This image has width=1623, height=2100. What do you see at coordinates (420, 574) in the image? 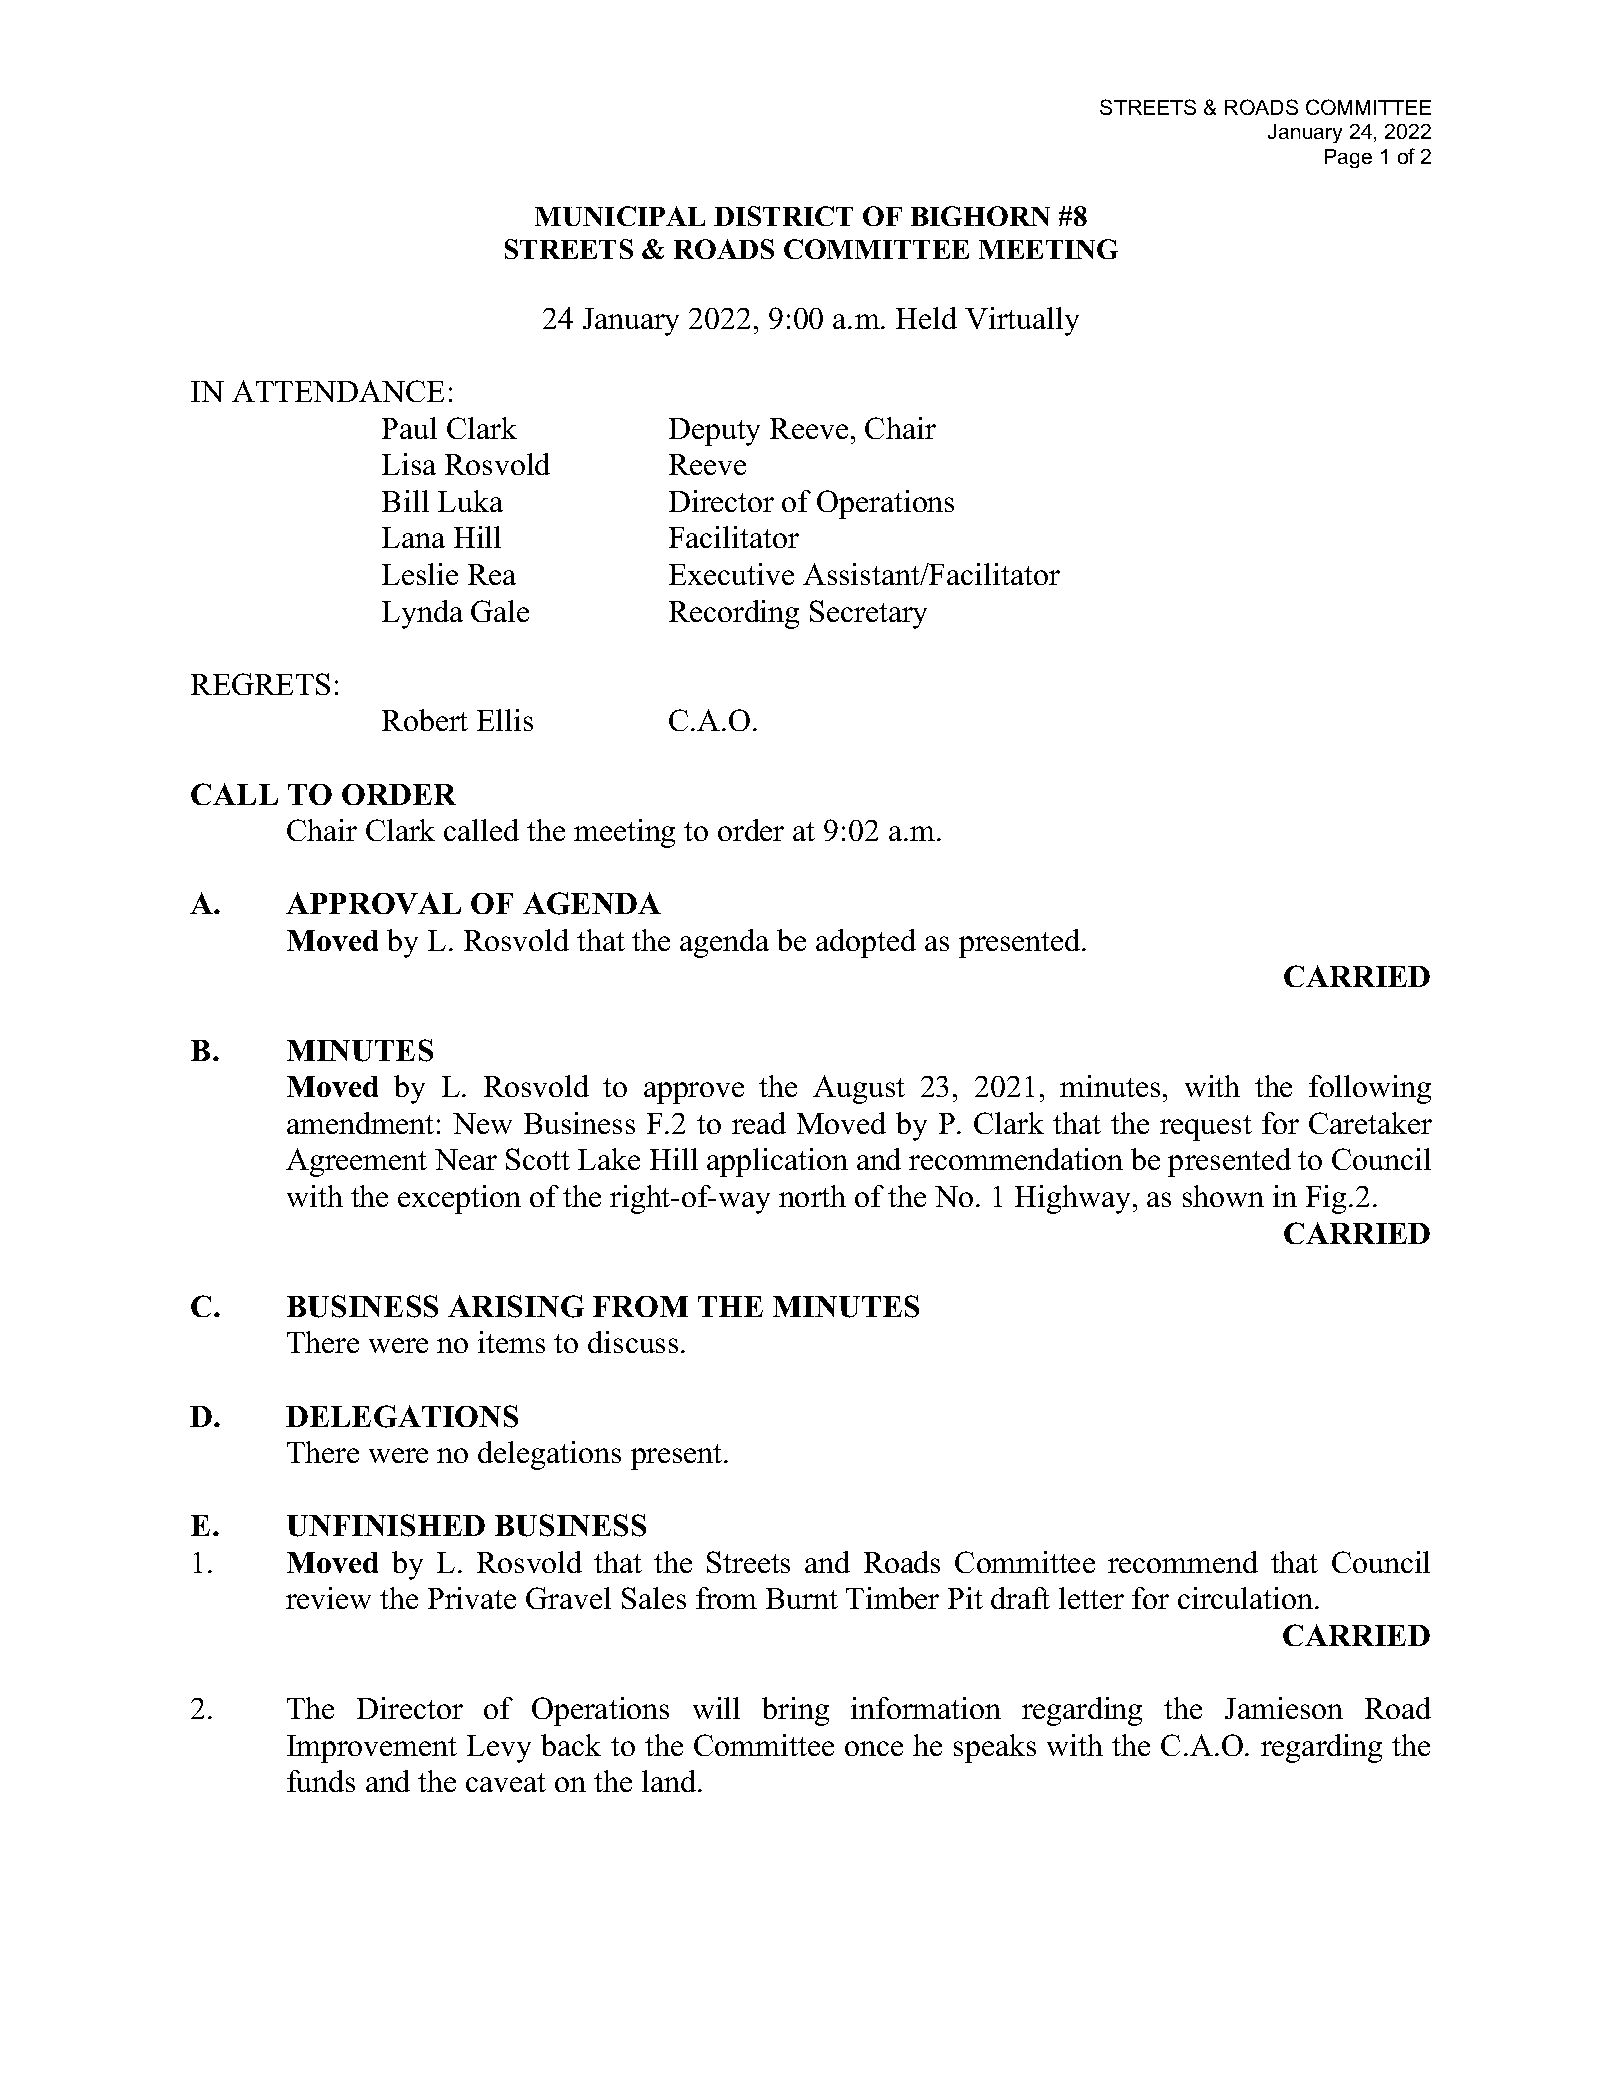
I see `Leslie` at bounding box center [420, 574].
